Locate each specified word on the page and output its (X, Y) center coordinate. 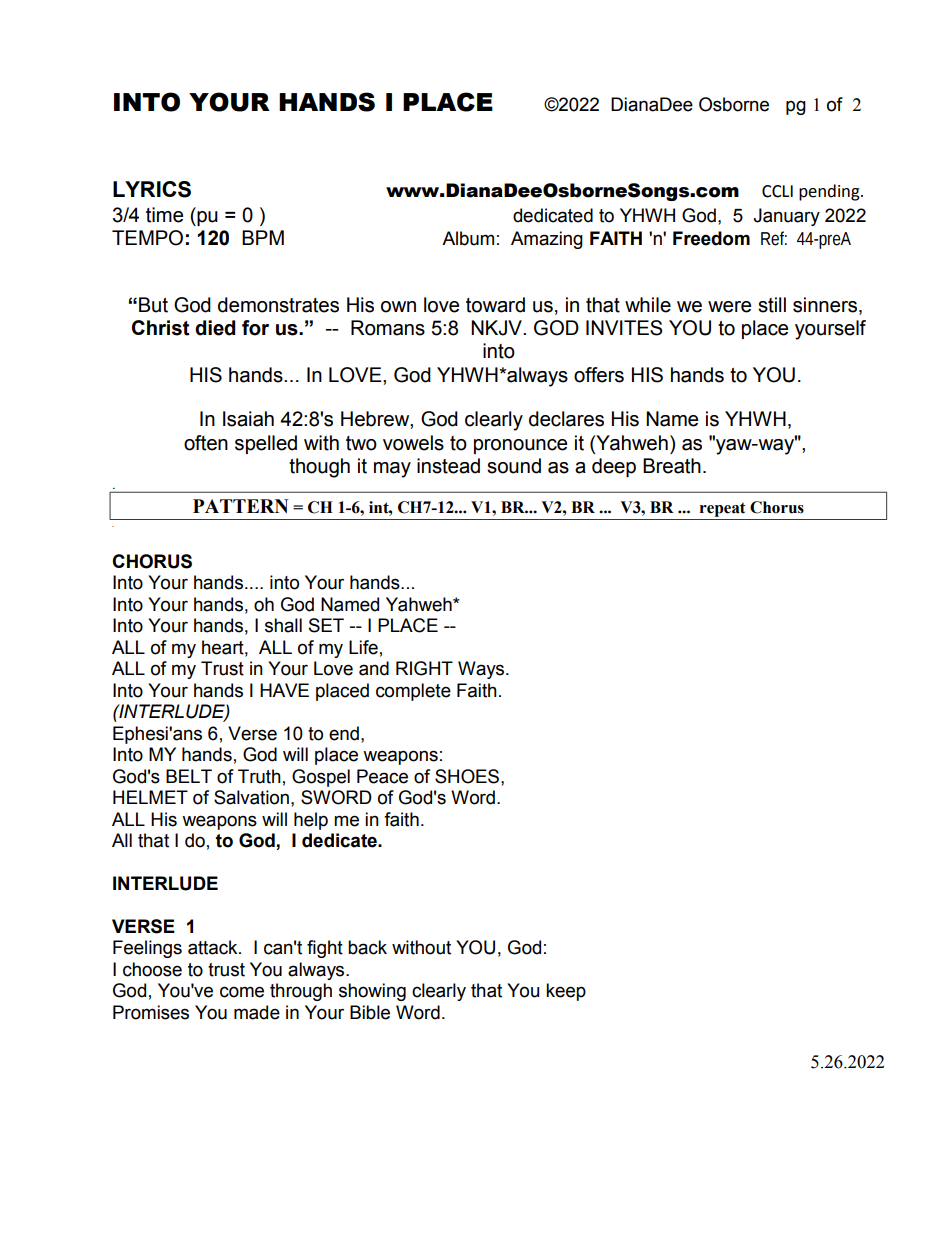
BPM (263, 237)
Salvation (251, 797)
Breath (672, 466)
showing (372, 992)
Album (468, 238)
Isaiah (248, 419)
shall (283, 625)
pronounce (520, 446)
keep (566, 992)
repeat (723, 509)
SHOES (468, 776)
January (786, 217)
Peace (382, 776)
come (242, 992)
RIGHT (424, 668)
